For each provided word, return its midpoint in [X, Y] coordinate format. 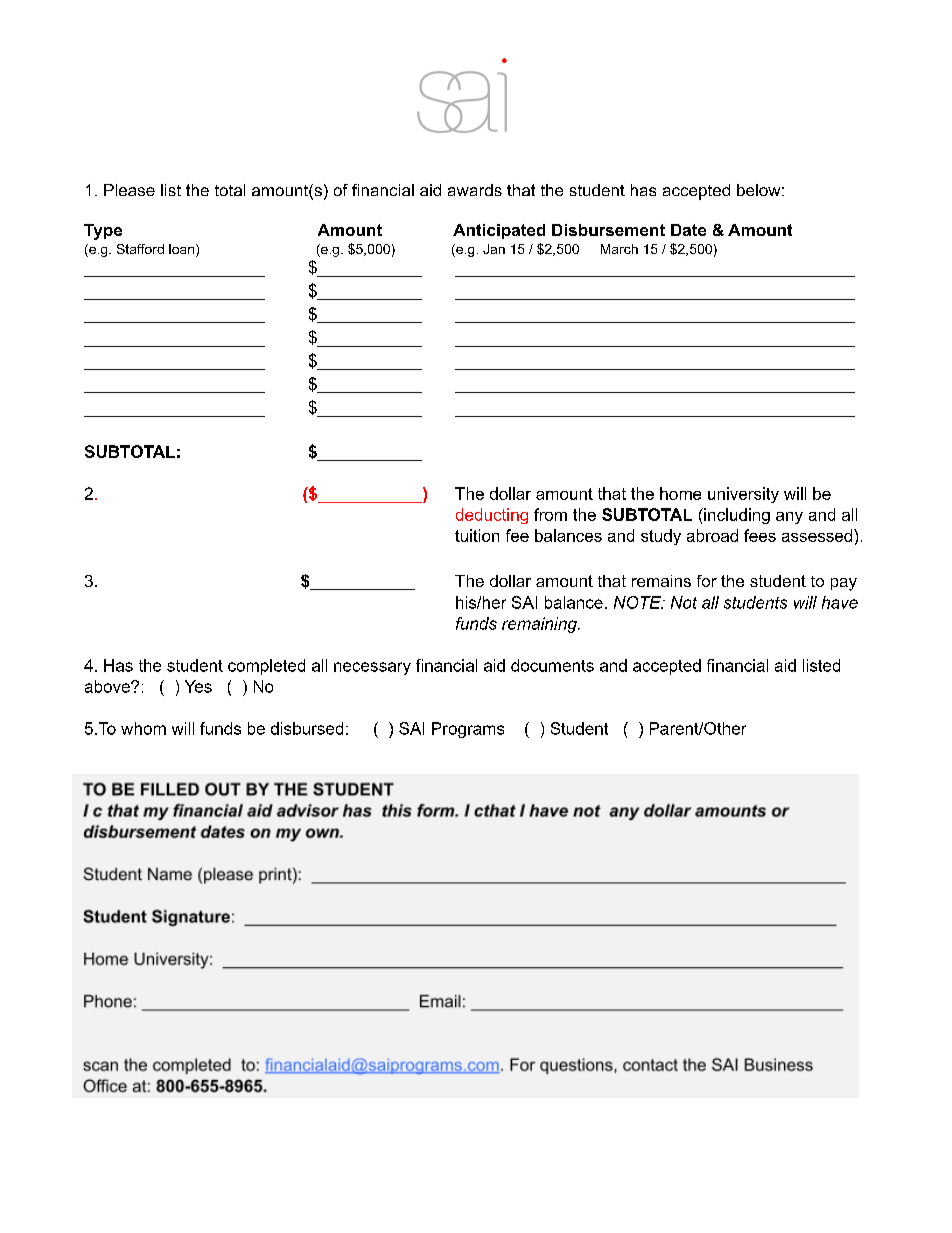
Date [688, 230]
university [743, 495]
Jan [494, 249]
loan [183, 250]
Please [129, 190]
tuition [477, 535]
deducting [492, 516]
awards [475, 190]
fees [760, 535]
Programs [468, 730]
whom [143, 728]
